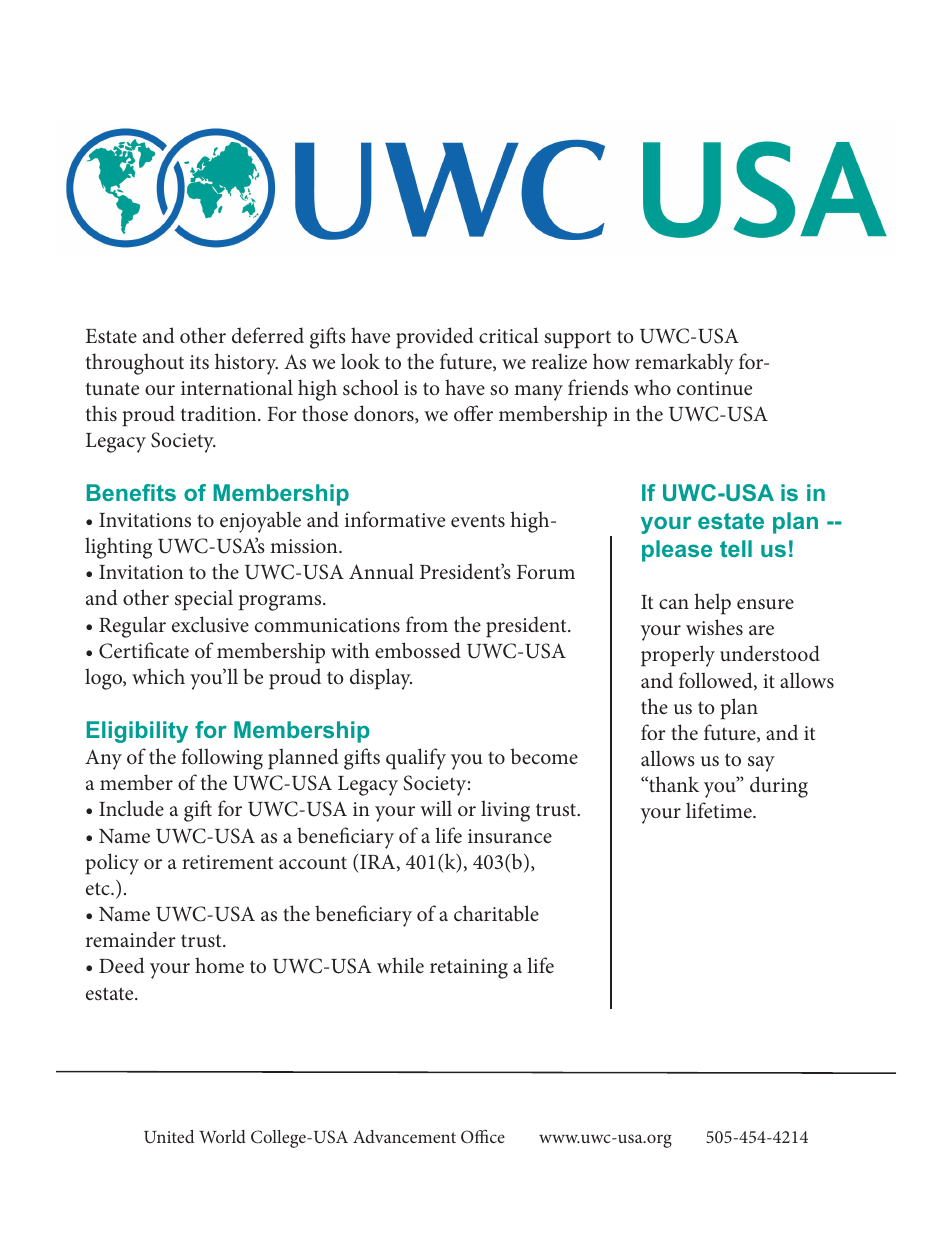 The height and width of the image is (1233, 952). I want to click on remainder, so click(131, 939).
